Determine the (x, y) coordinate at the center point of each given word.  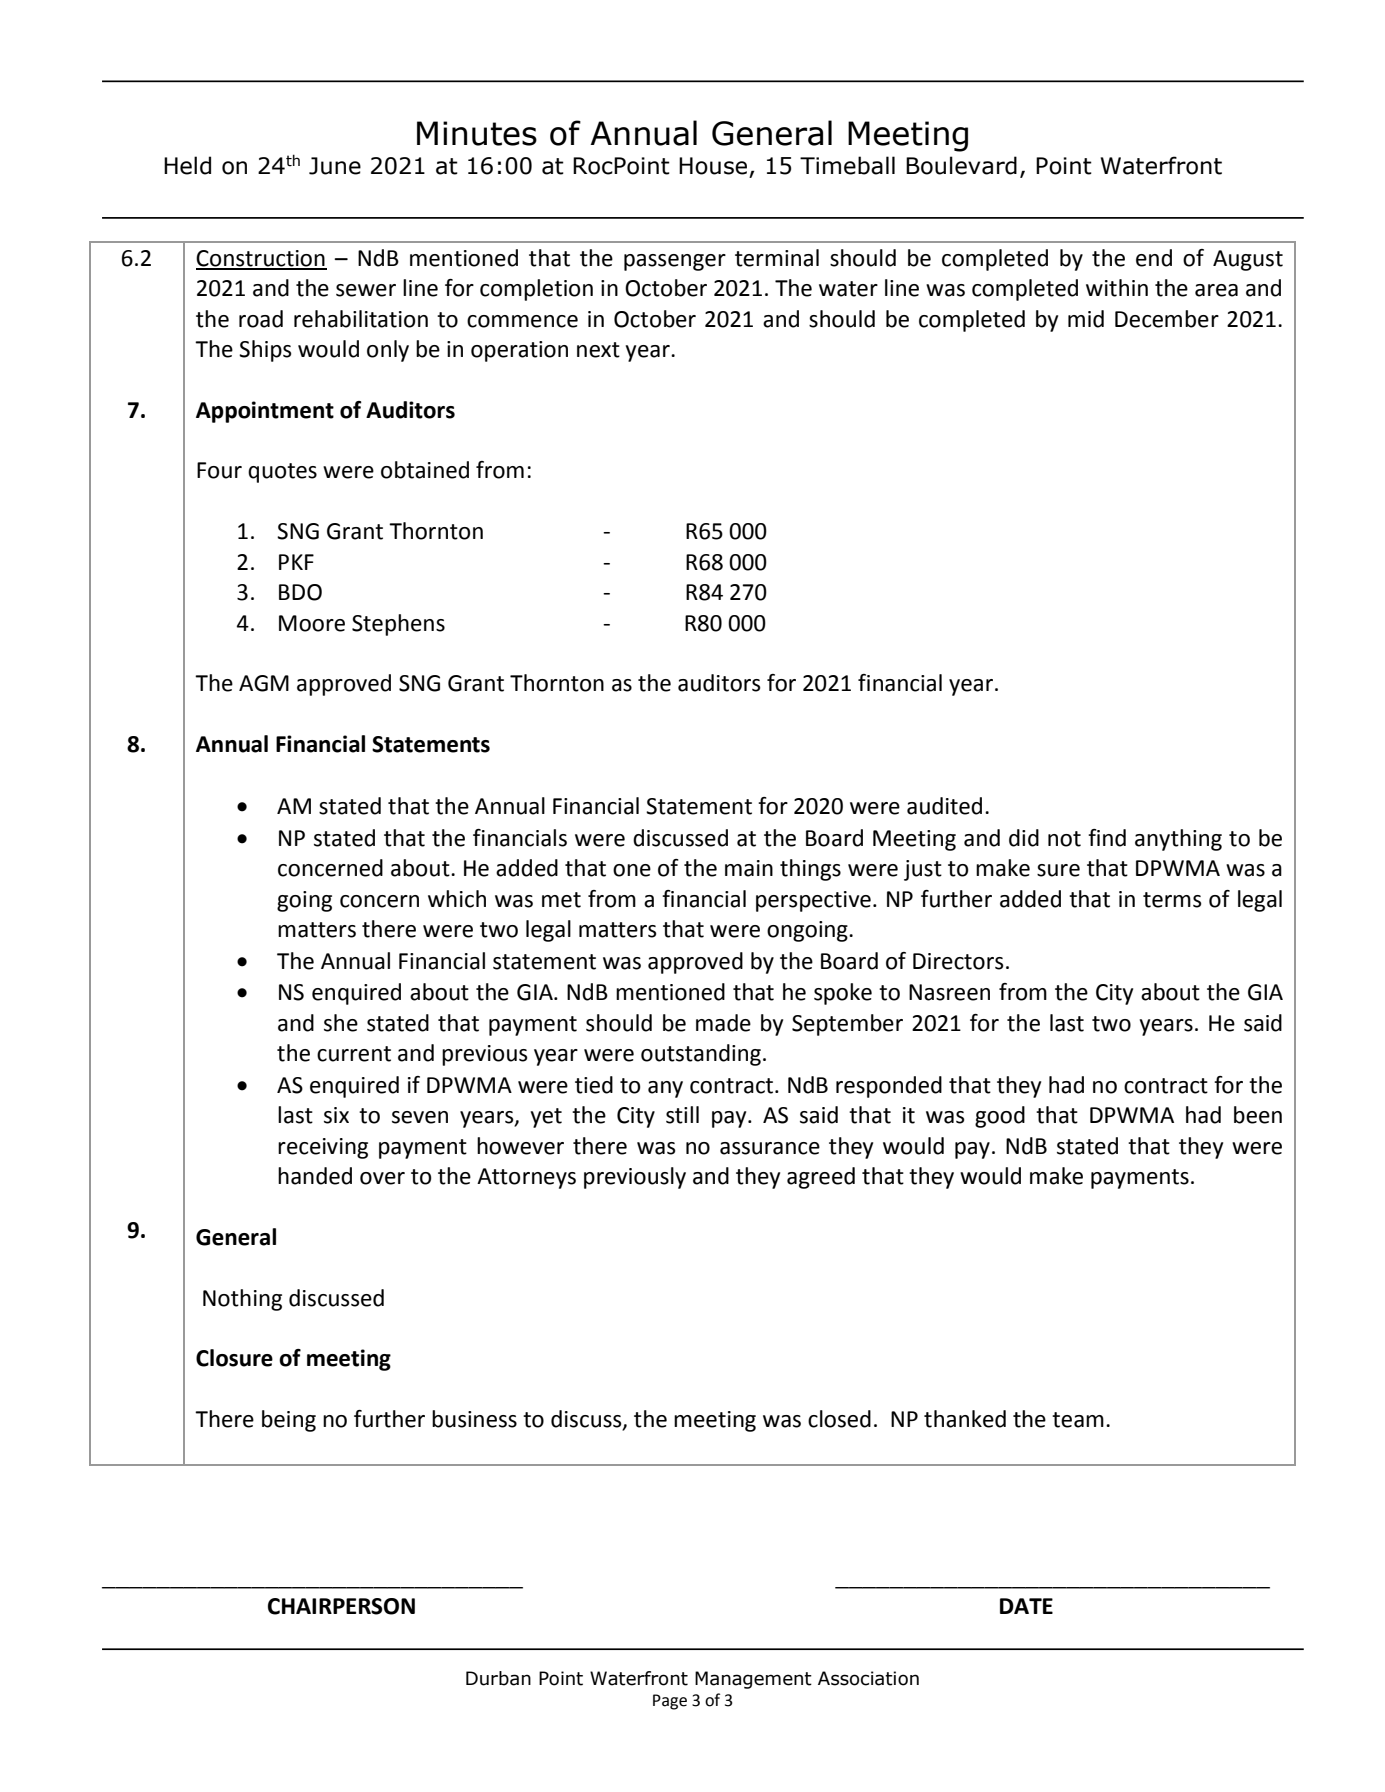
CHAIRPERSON (341, 1606)
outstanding (701, 1055)
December (1167, 319)
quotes (282, 473)
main (749, 868)
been (1258, 1115)
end (1154, 258)
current (354, 1054)
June (335, 166)
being (289, 1421)
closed (839, 1419)
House (713, 166)
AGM (264, 683)
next (598, 350)
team (1078, 1420)
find (1107, 838)
